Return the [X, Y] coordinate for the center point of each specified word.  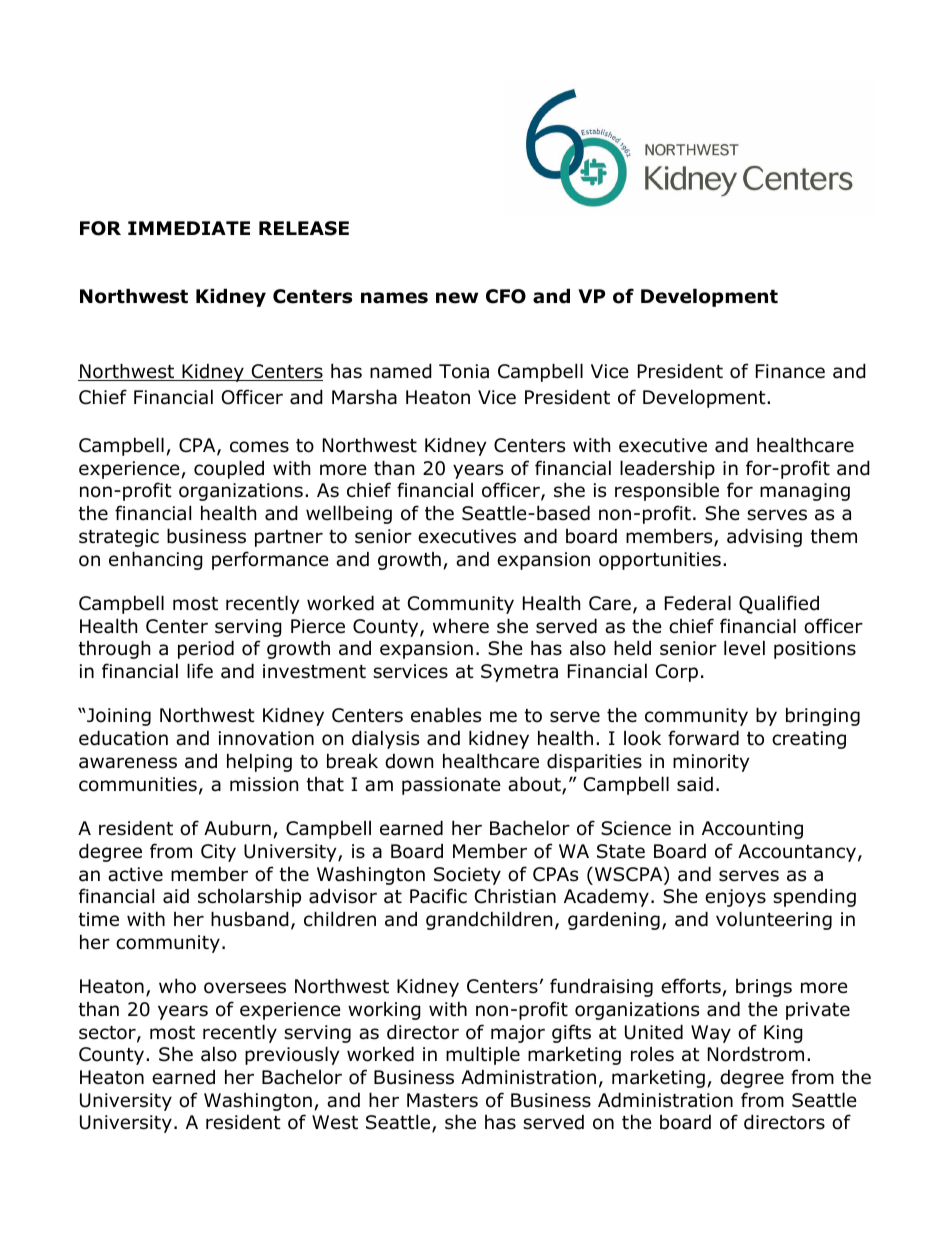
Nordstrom [756, 1054]
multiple [483, 1055]
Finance [790, 371]
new [457, 298]
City [218, 853]
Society [467, 876]
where [461, 626]
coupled [229, 469]
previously [292, 1055]
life [200, 671]
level [744, 648]
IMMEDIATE [189, 228]
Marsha [364, 397]
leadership [667, 469]
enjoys [735, 898]
